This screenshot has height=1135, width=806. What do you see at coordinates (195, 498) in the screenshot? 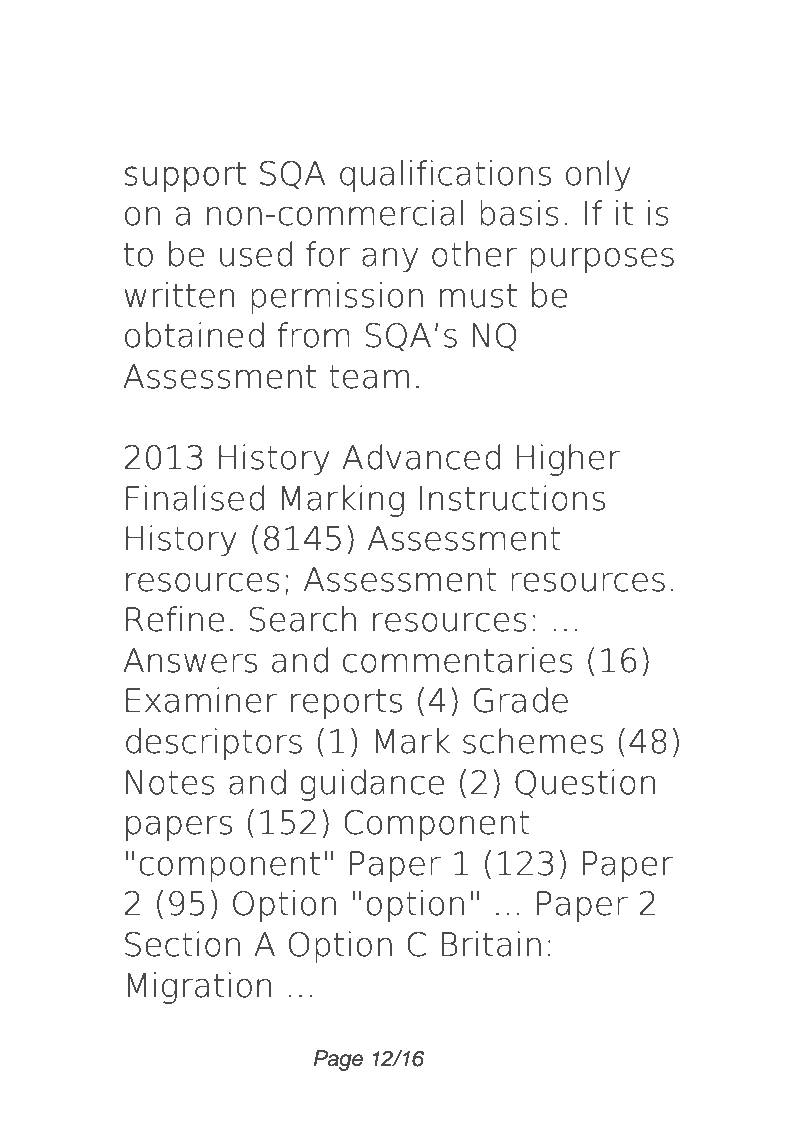
I see `Finalised` at bounding box center [195, 498].
